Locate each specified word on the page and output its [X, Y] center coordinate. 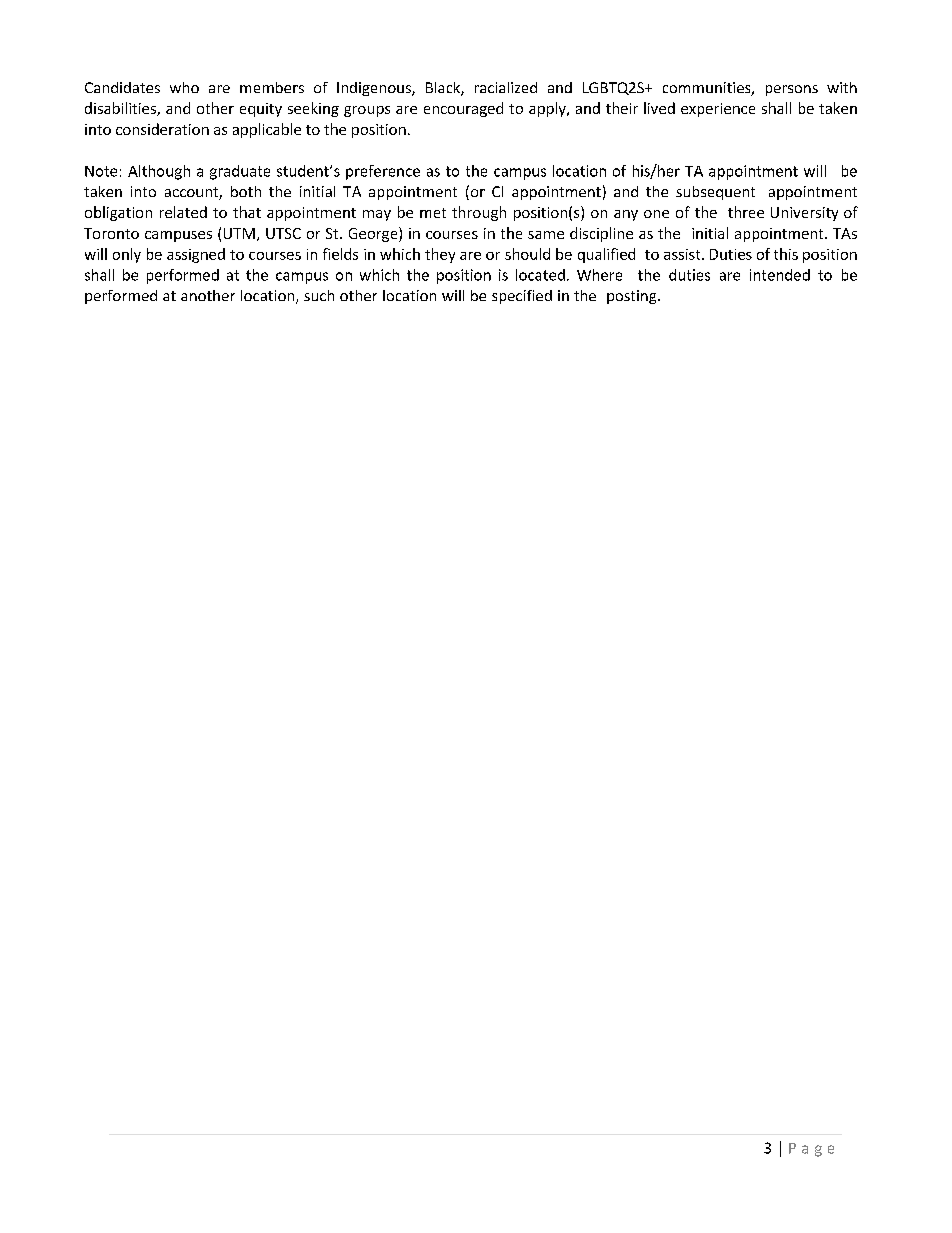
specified [522, 297]
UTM [239, 233]
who [184, 87]
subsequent [715, 193]
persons [792, 90]
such [319, 295]
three [746, 212]
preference [383, 172]
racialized [506, 87]
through [479, 213]
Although [159, 172]
